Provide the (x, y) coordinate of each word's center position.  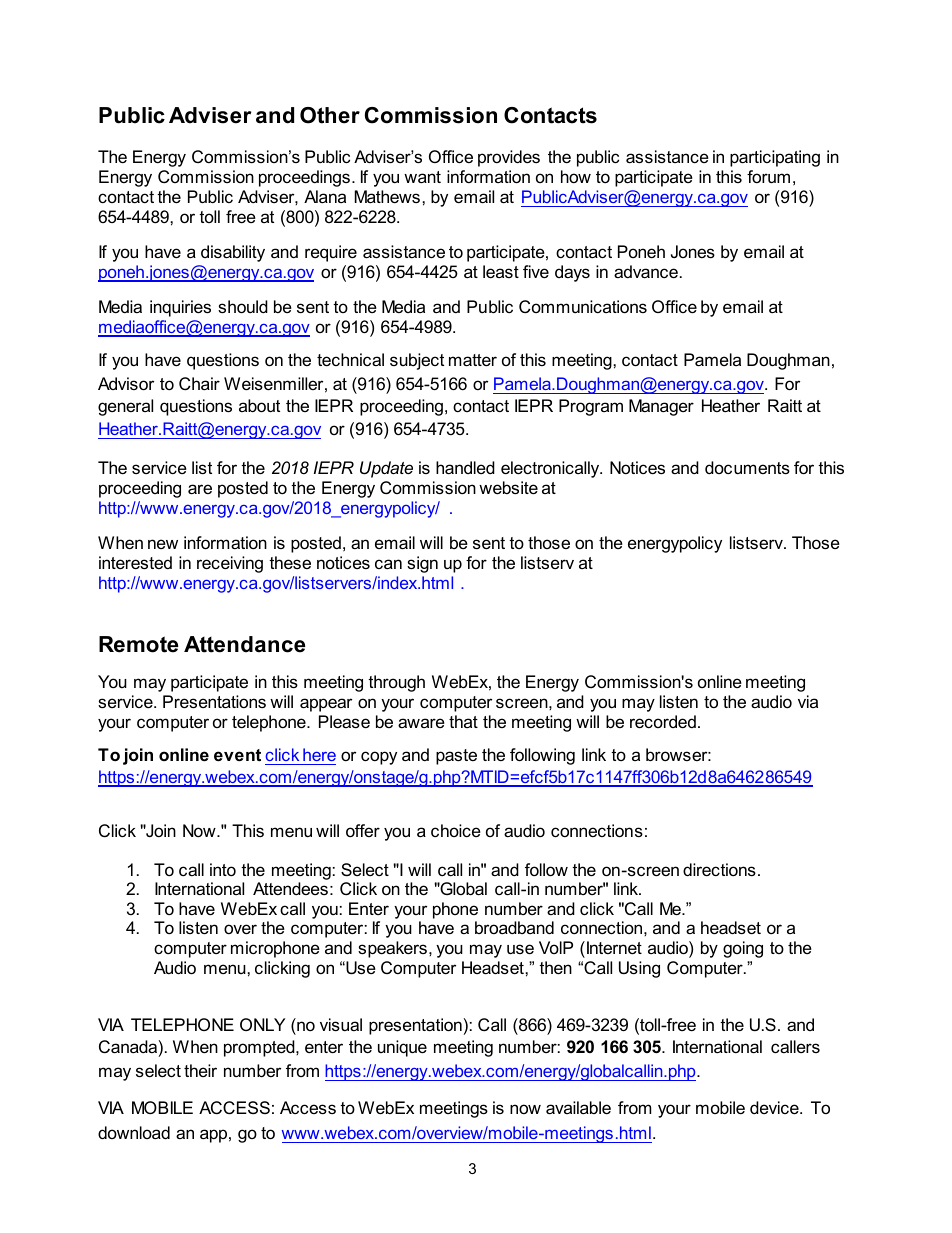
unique (402, 1048)
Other (330, 115)
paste (456, 757)
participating (775, 158)
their (200, 1070)
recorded (663, 722)
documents (747, 467)
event (237, 755)
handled (465, 468)
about (259, 406)
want (422, 177)
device (775, 1108)
